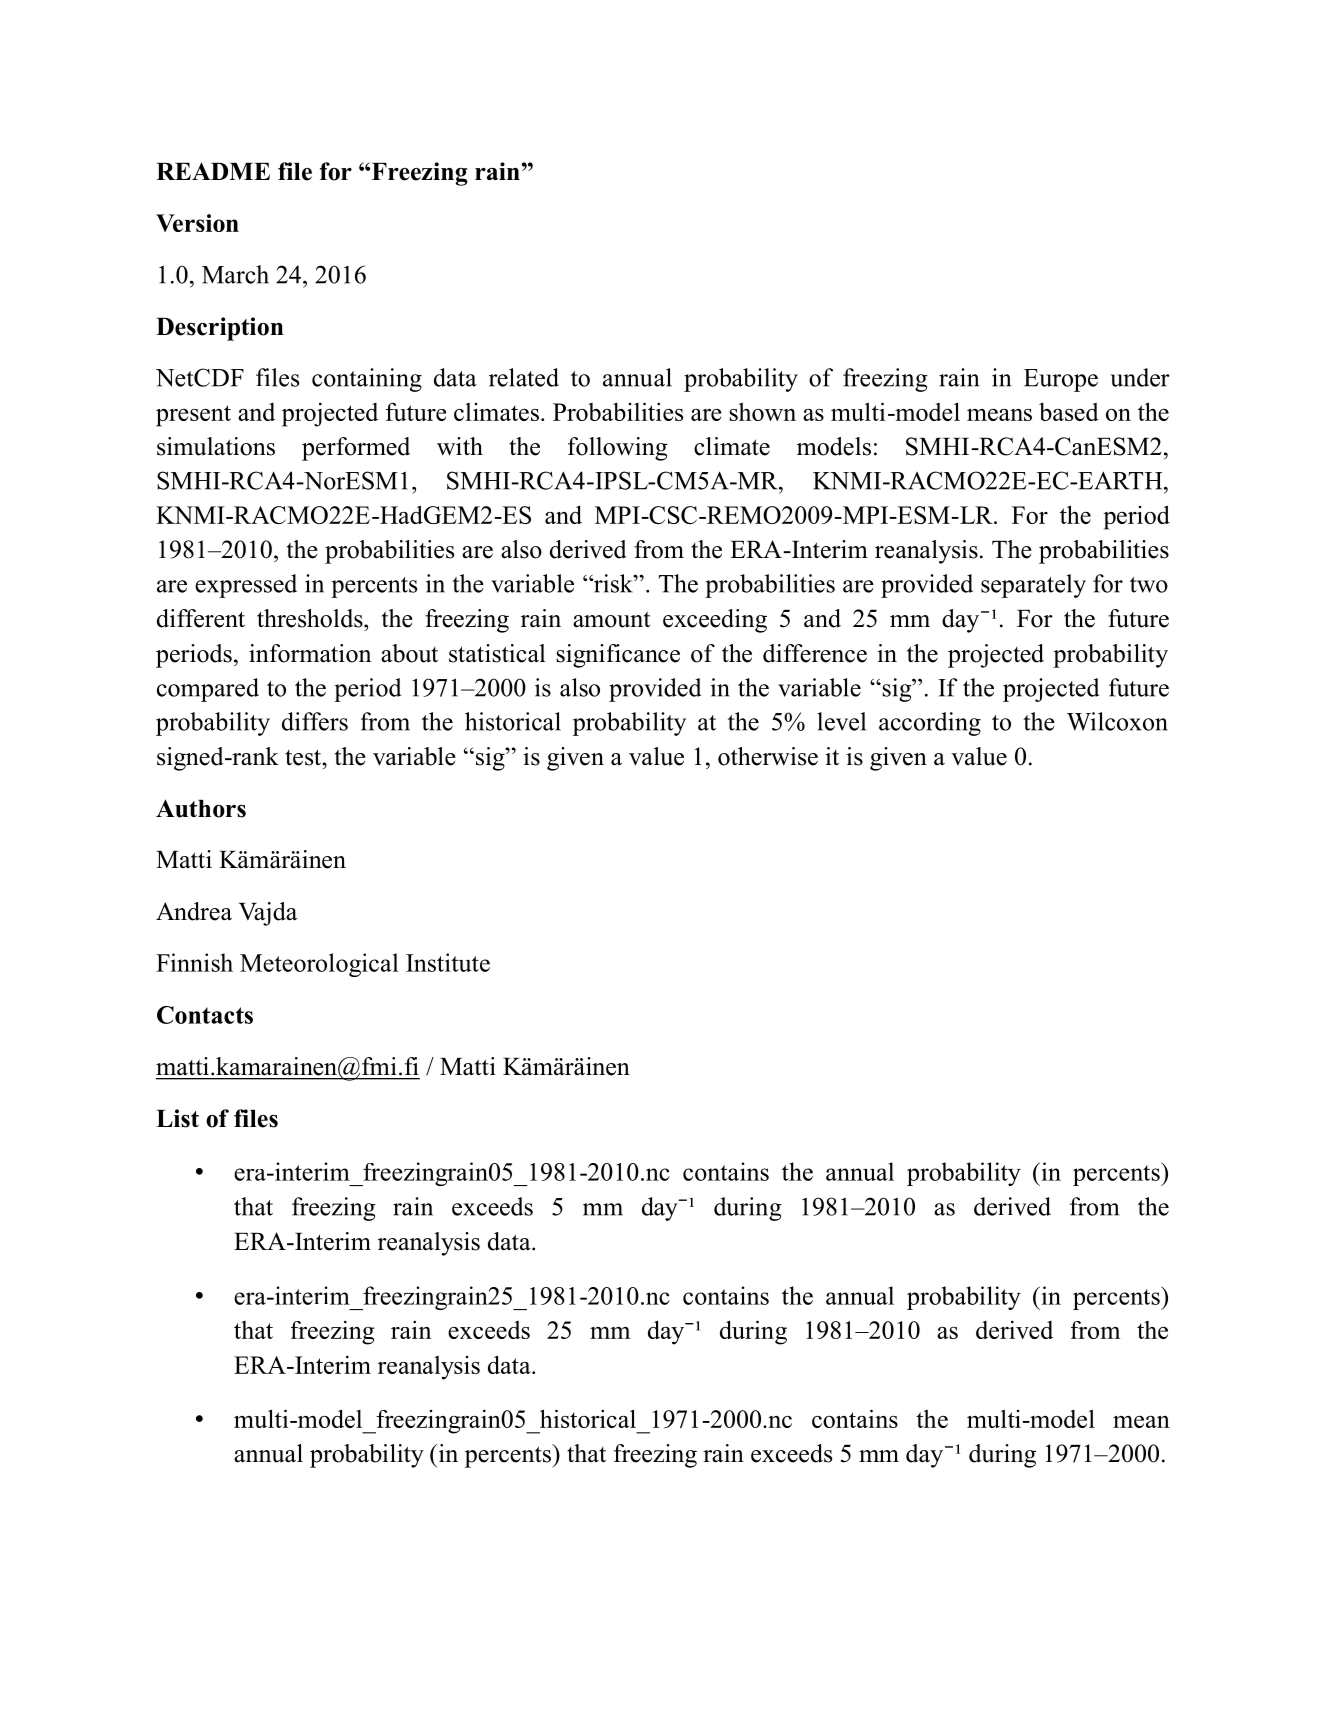 The height and width of the page is (1714, 1325). I want to click on Wilcoxon, so click(1117, 721).
